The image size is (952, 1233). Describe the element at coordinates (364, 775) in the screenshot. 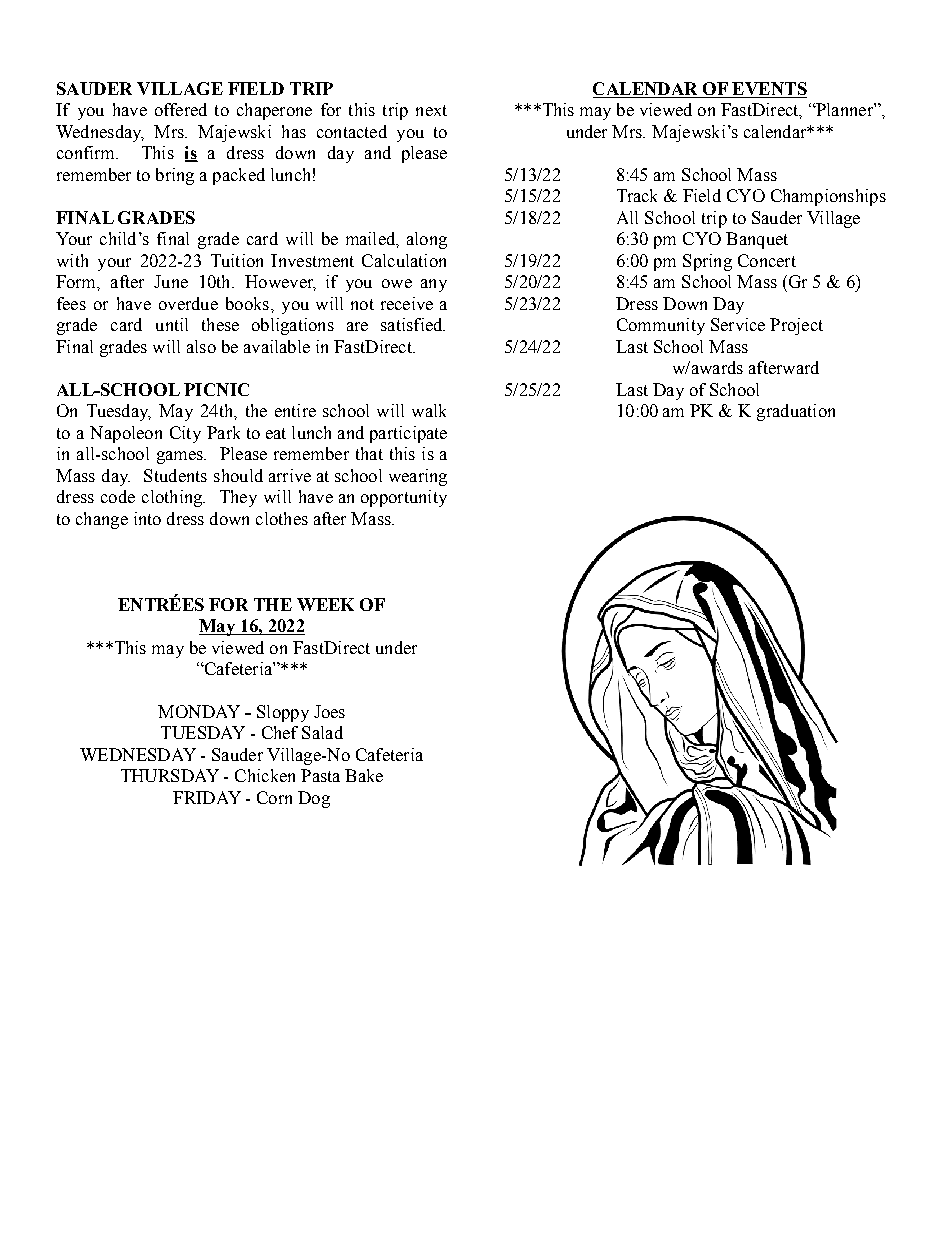

I see `Bake` at that location.
